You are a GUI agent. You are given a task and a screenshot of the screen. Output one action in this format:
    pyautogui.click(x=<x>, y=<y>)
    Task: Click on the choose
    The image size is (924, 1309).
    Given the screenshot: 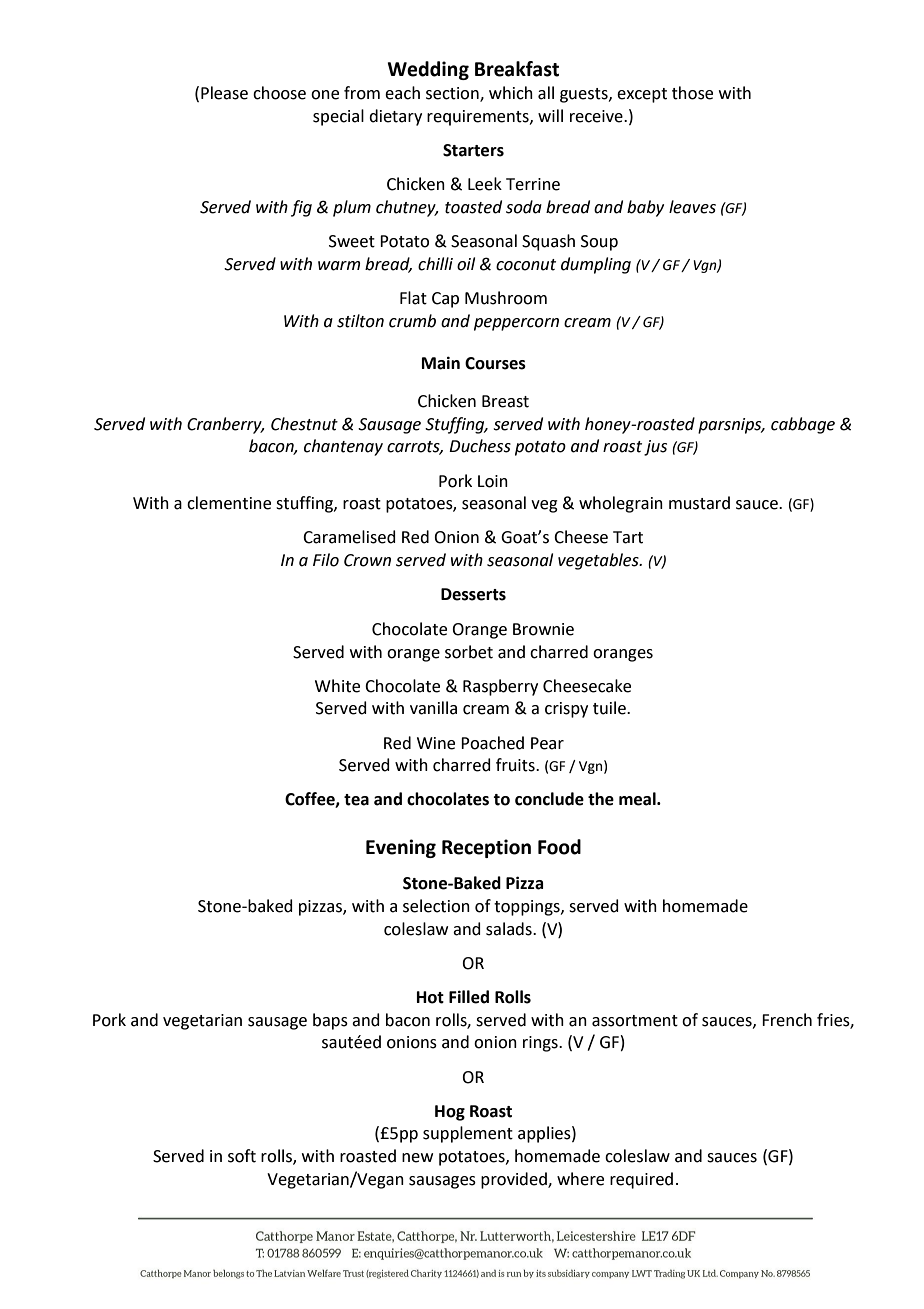 What is the action you would take?
    pyautogui.click(x=279, y=93)
